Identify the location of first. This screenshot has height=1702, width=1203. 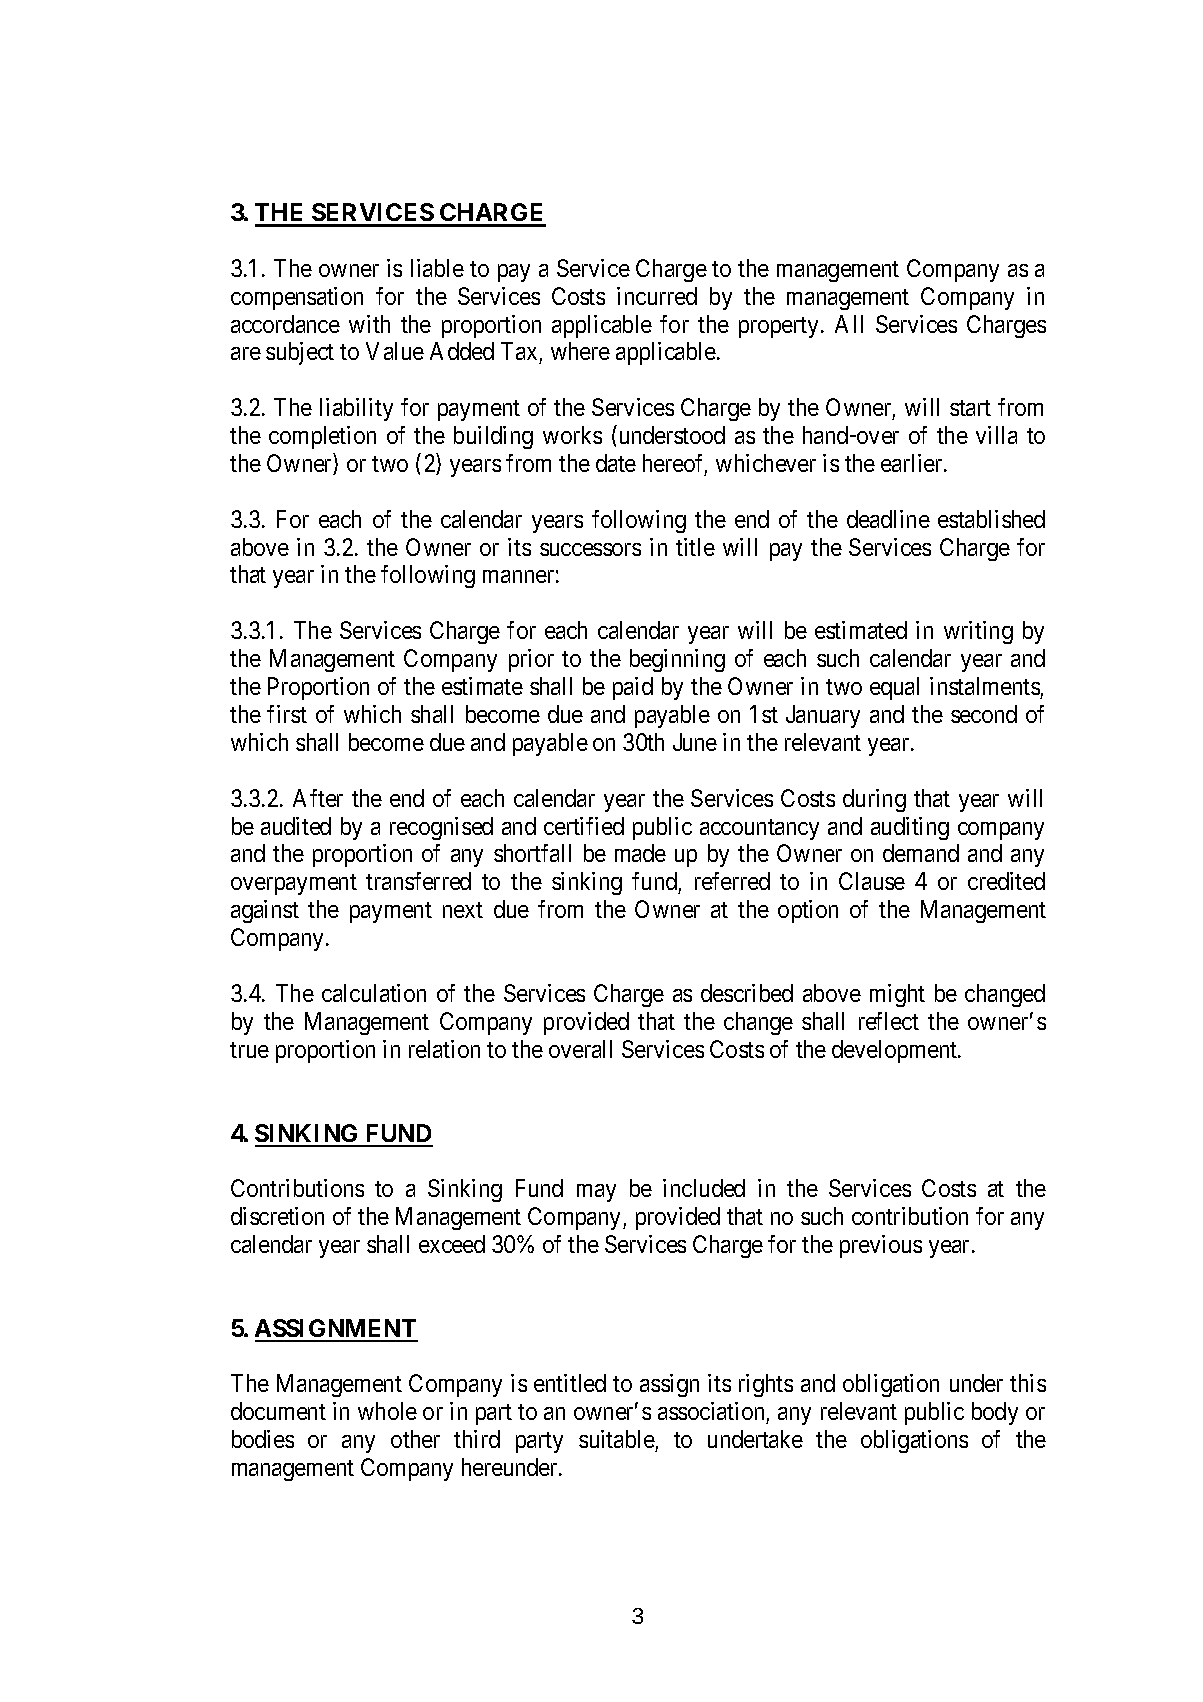
(287, 714).
